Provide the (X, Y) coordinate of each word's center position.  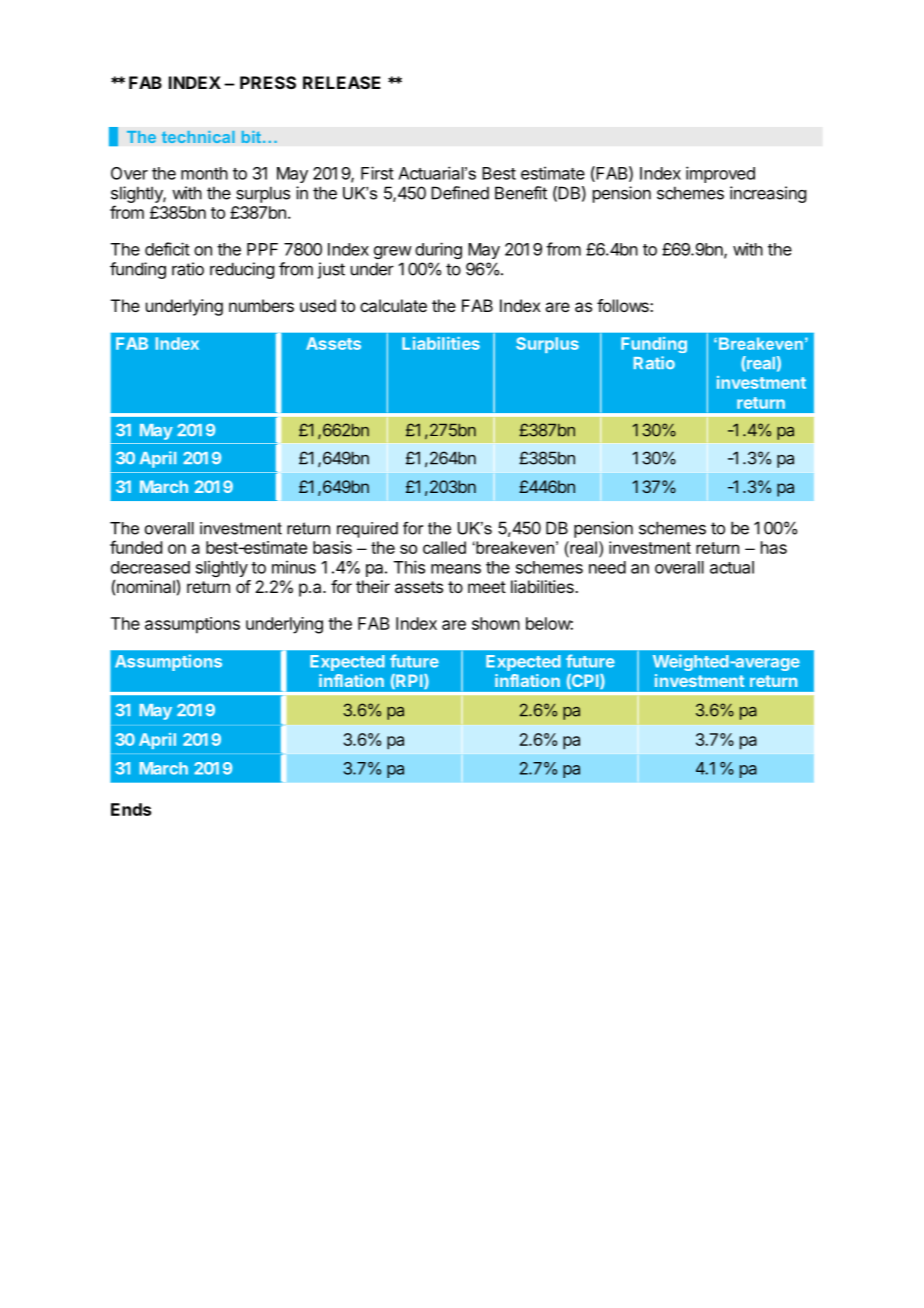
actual (732, 567)
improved (720, 174)
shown (496, 623)
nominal (146, 586)
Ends (131, 809)
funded (136, 547)
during (438, 250)
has (774, 547)
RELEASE (342, 82)
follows (624, 305)
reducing (242, 270)
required (367, 530)
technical (198, 137)
